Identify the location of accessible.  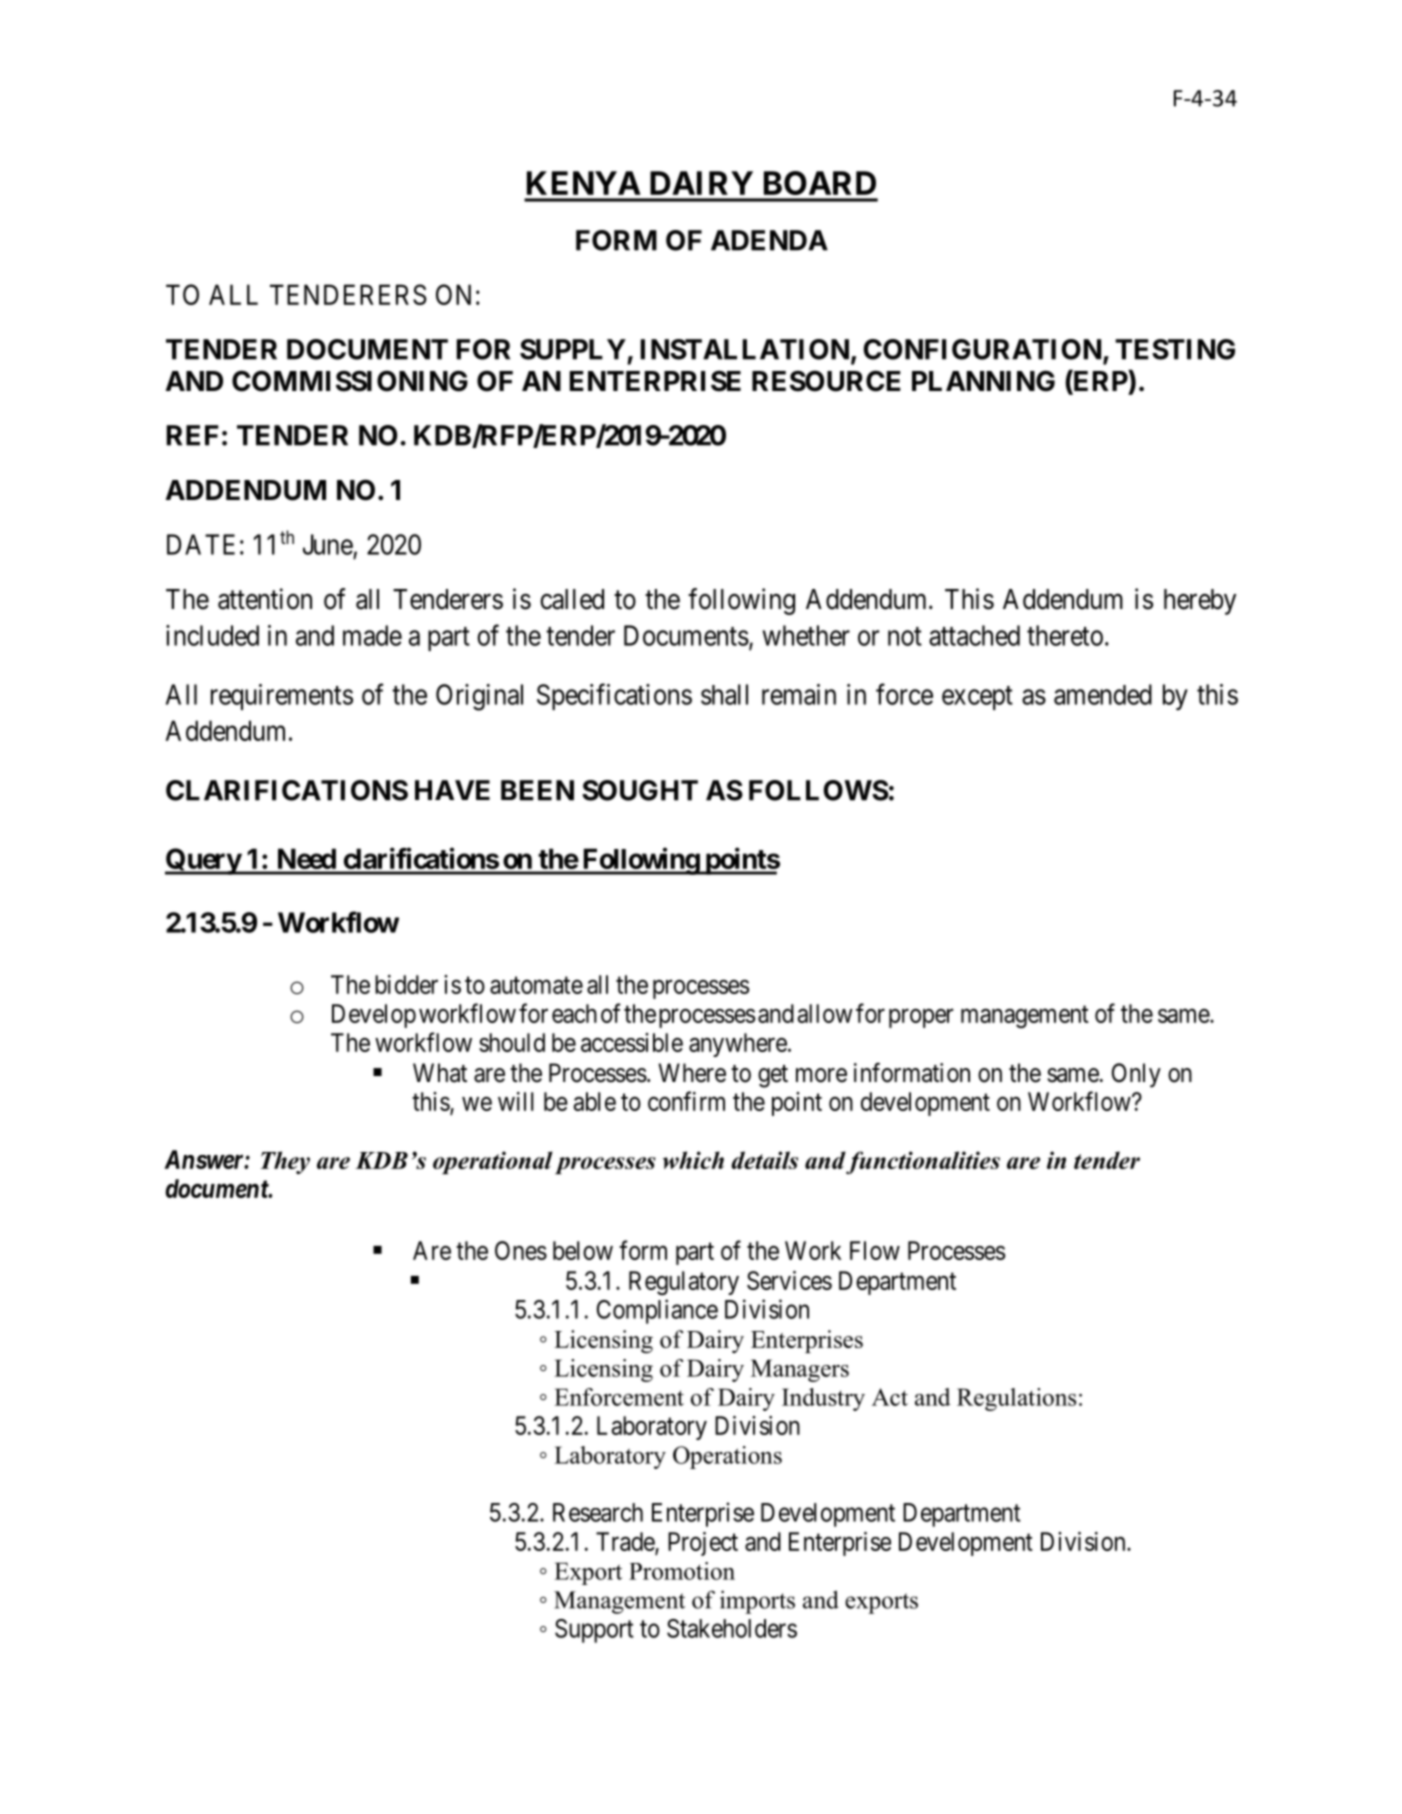
(632, 1042).
